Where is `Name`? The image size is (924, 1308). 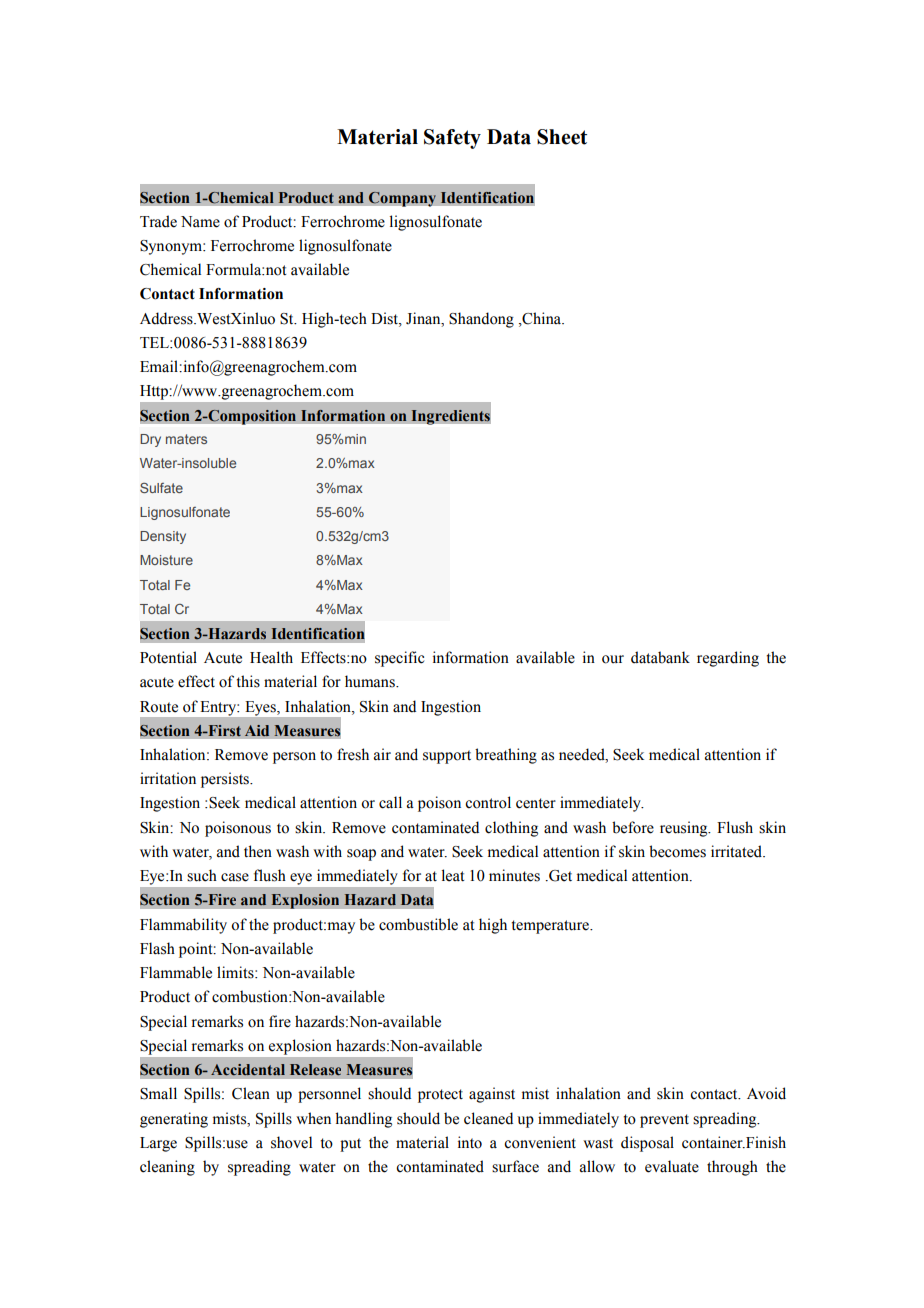
Name is located at coordinates (200, 222).
